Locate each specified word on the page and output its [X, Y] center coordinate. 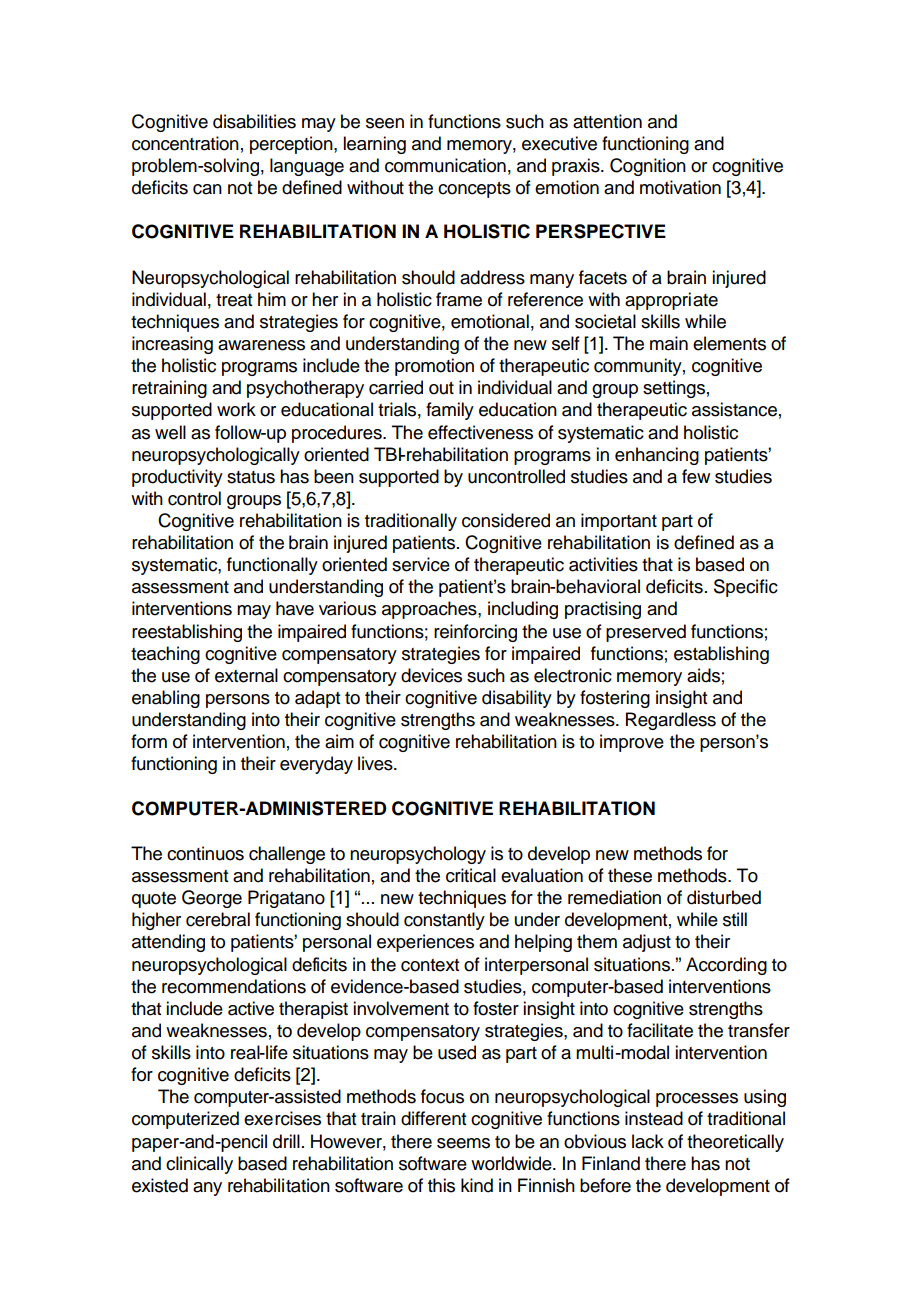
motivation [680, 187]
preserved [646, 633]
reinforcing [475, 633]
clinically [199, 1165]
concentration [185, 143]
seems [463, 1143]
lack [648, 1141]
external [246, 675]
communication [445, 165]
